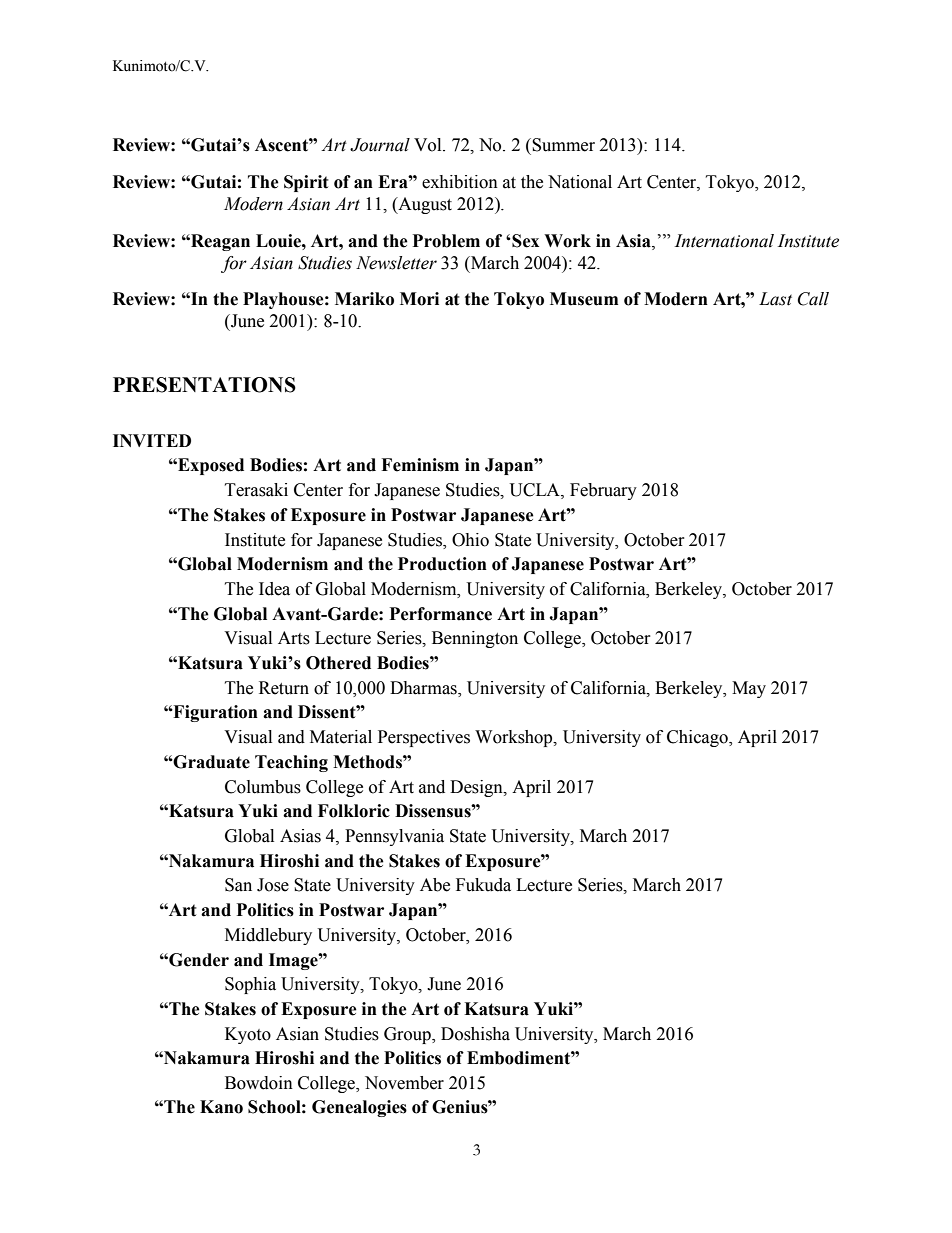 The width and height of the screenshot is (952, 1233). What do you see at coordinates (306, 183) in the screenshot?
I see `Spirit` at bounding box center [306, 183].
